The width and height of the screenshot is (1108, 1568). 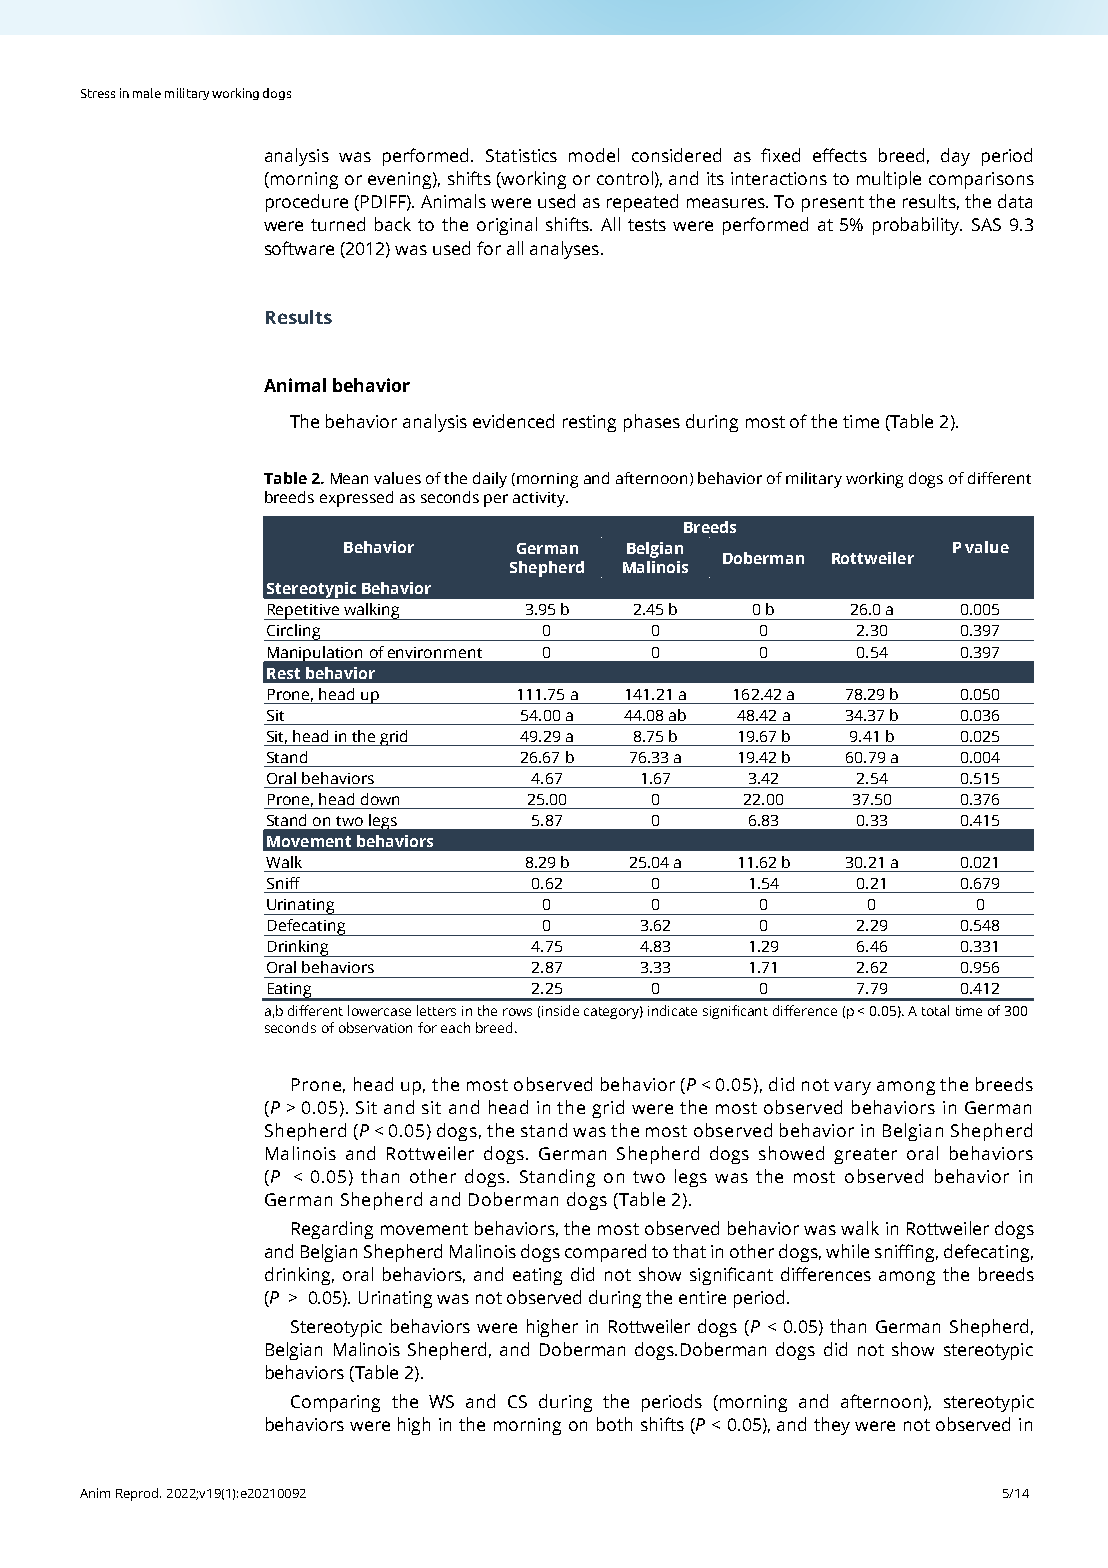 What do you see at coordinates (652, 423) in the screenshot?
I see `phases` at bounding box center [652, 423].
